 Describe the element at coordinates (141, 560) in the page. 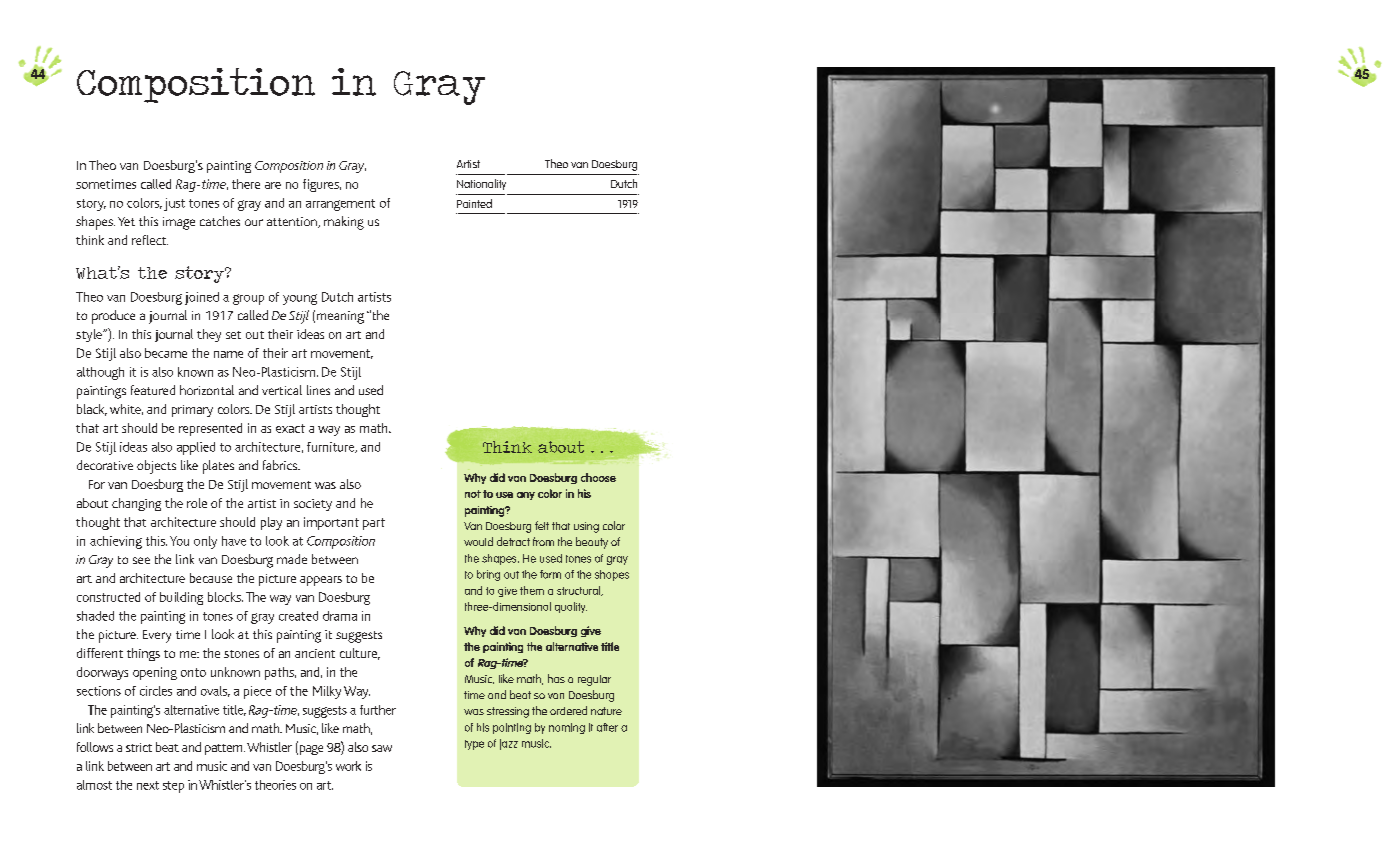

I see `see` at that location.
